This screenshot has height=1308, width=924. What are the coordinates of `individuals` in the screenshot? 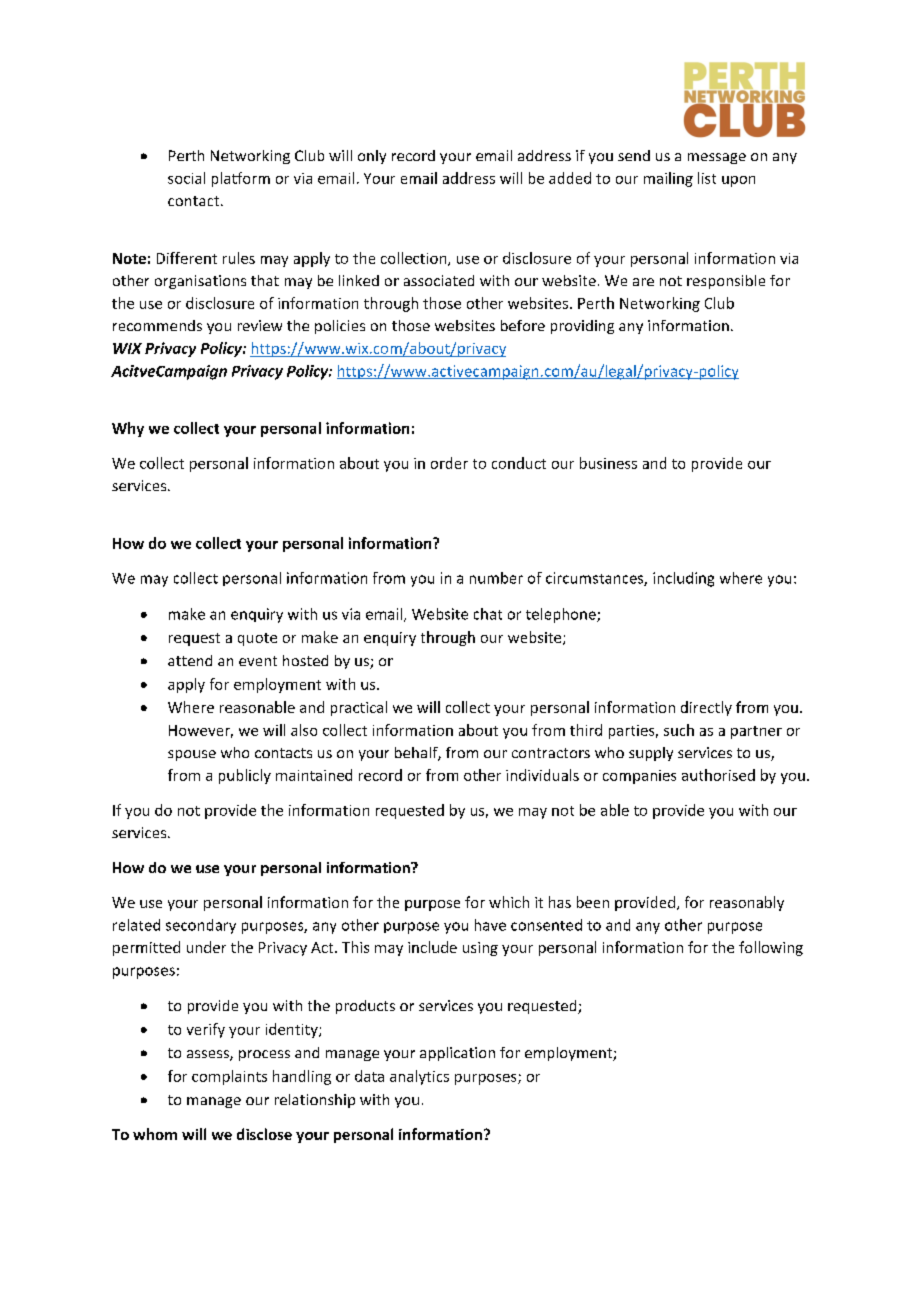 It's located at (542, 775).
